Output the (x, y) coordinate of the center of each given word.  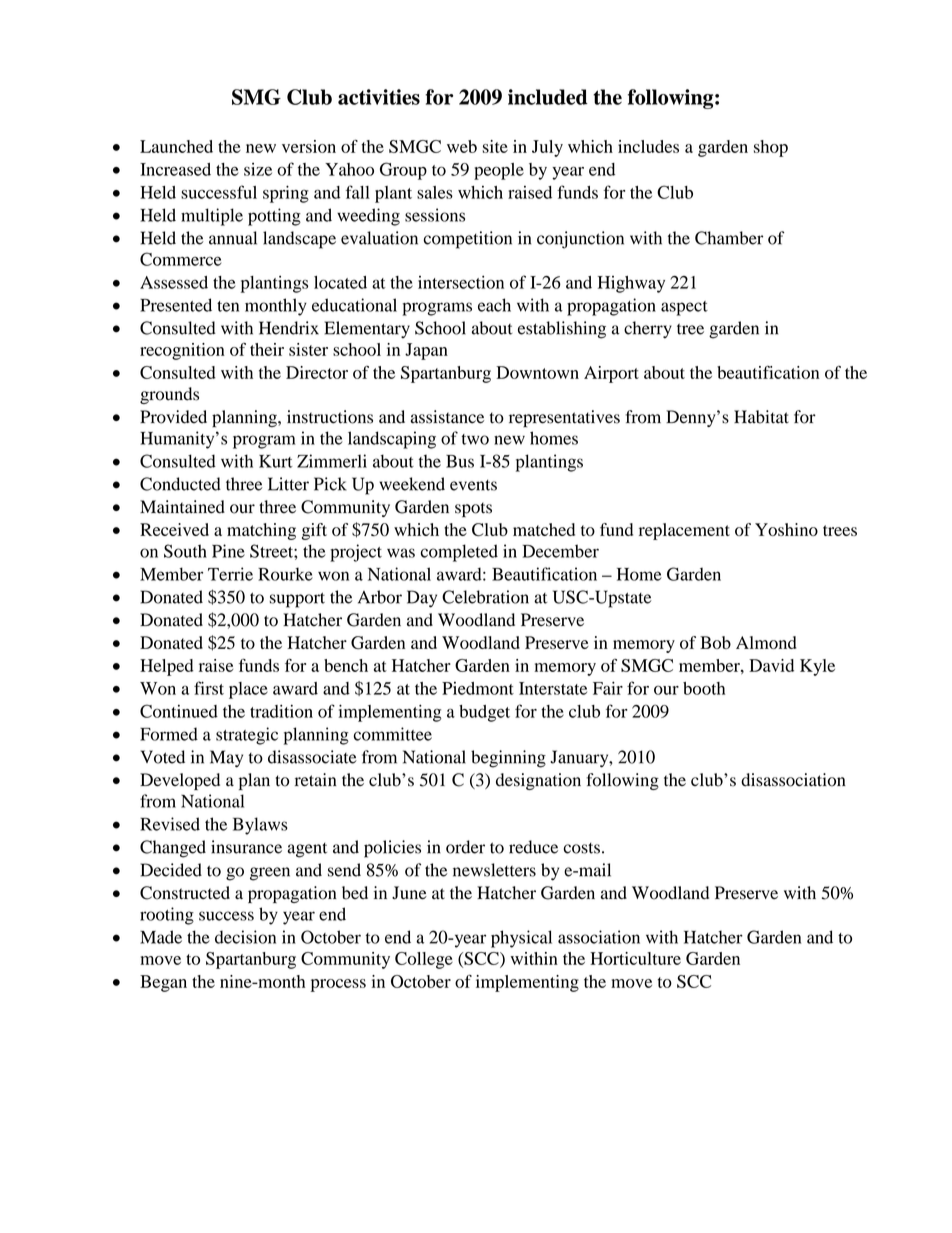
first (209, 688)
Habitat (761, 417)
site (495, 146)
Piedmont (478, 688)
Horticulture (635, 958)
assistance (447, 417)
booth (704, 688)
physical (521, 939)
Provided (173, 417)
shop (771, 148)
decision (245, 937)
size (258, 169)
